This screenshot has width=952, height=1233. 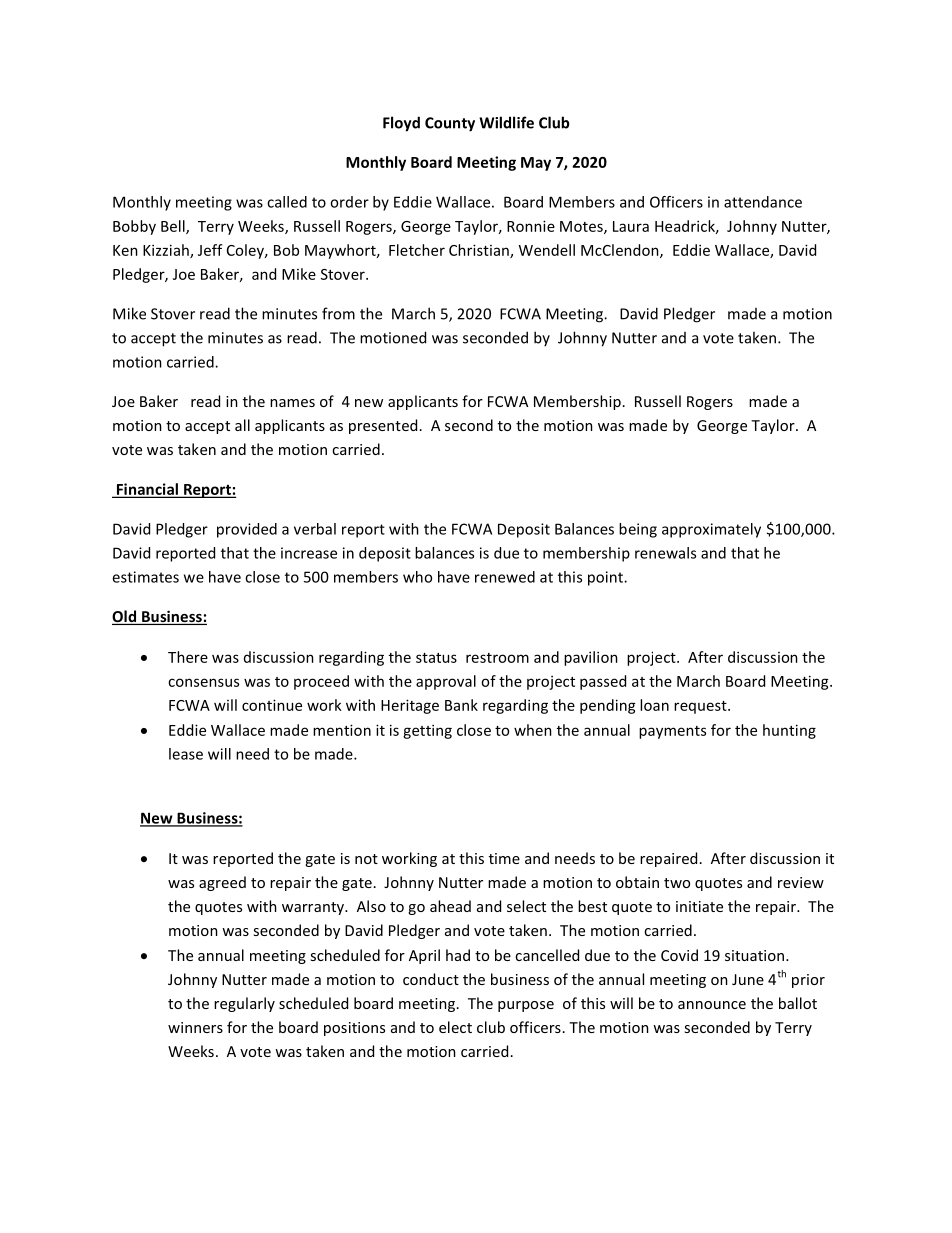 I want to click on attendance, so click(x=763, y=202).
